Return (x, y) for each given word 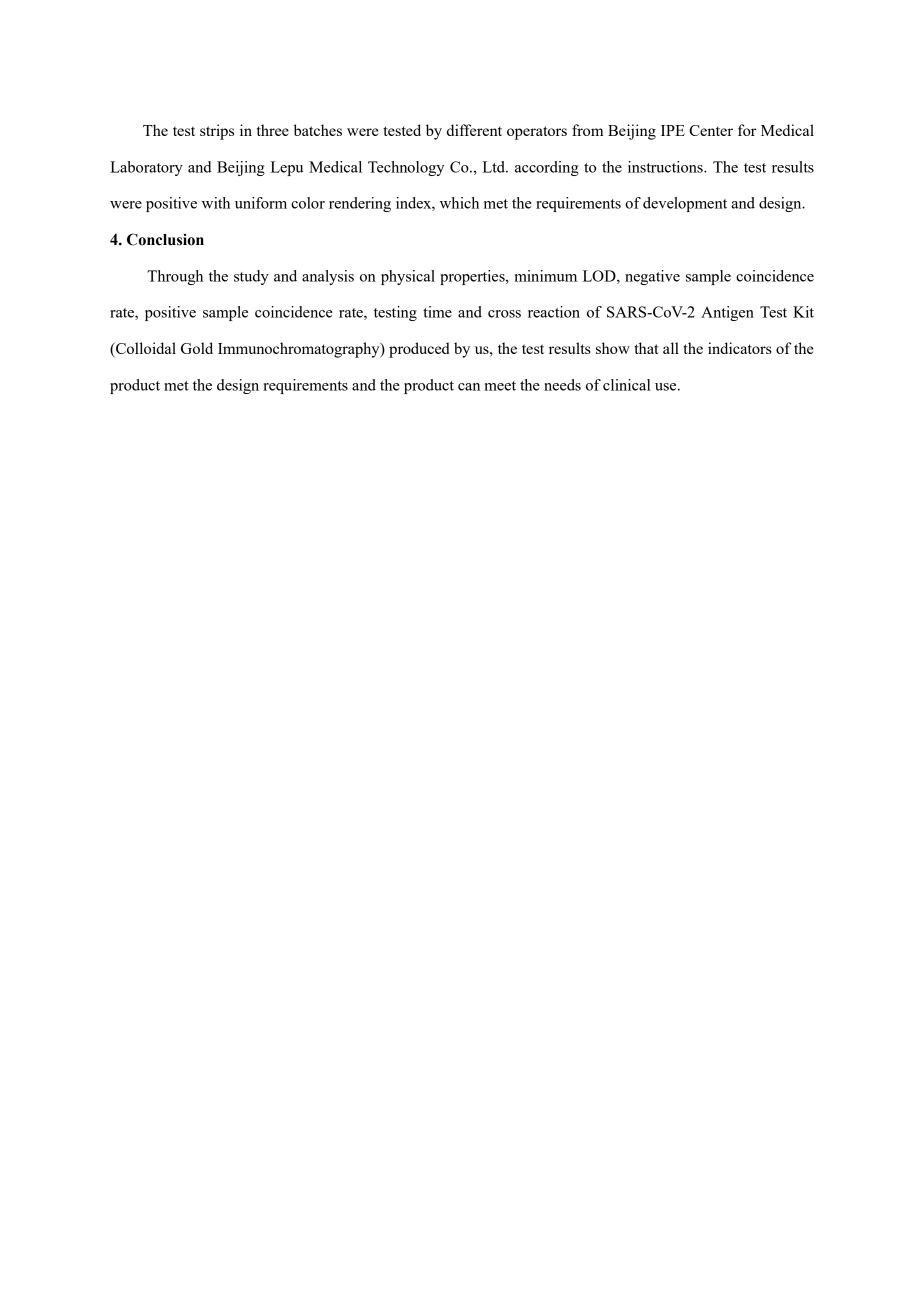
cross (504, 314)
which (459, 203)
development (685, 204)
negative (652, 277)
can (469, 387)
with (216, 203)
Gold (197, 348)
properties (473, 277)
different (474, 130)
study (251, 277)
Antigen (727, 313)
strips (217, 132)
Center (711, 130)
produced (419, 350)
